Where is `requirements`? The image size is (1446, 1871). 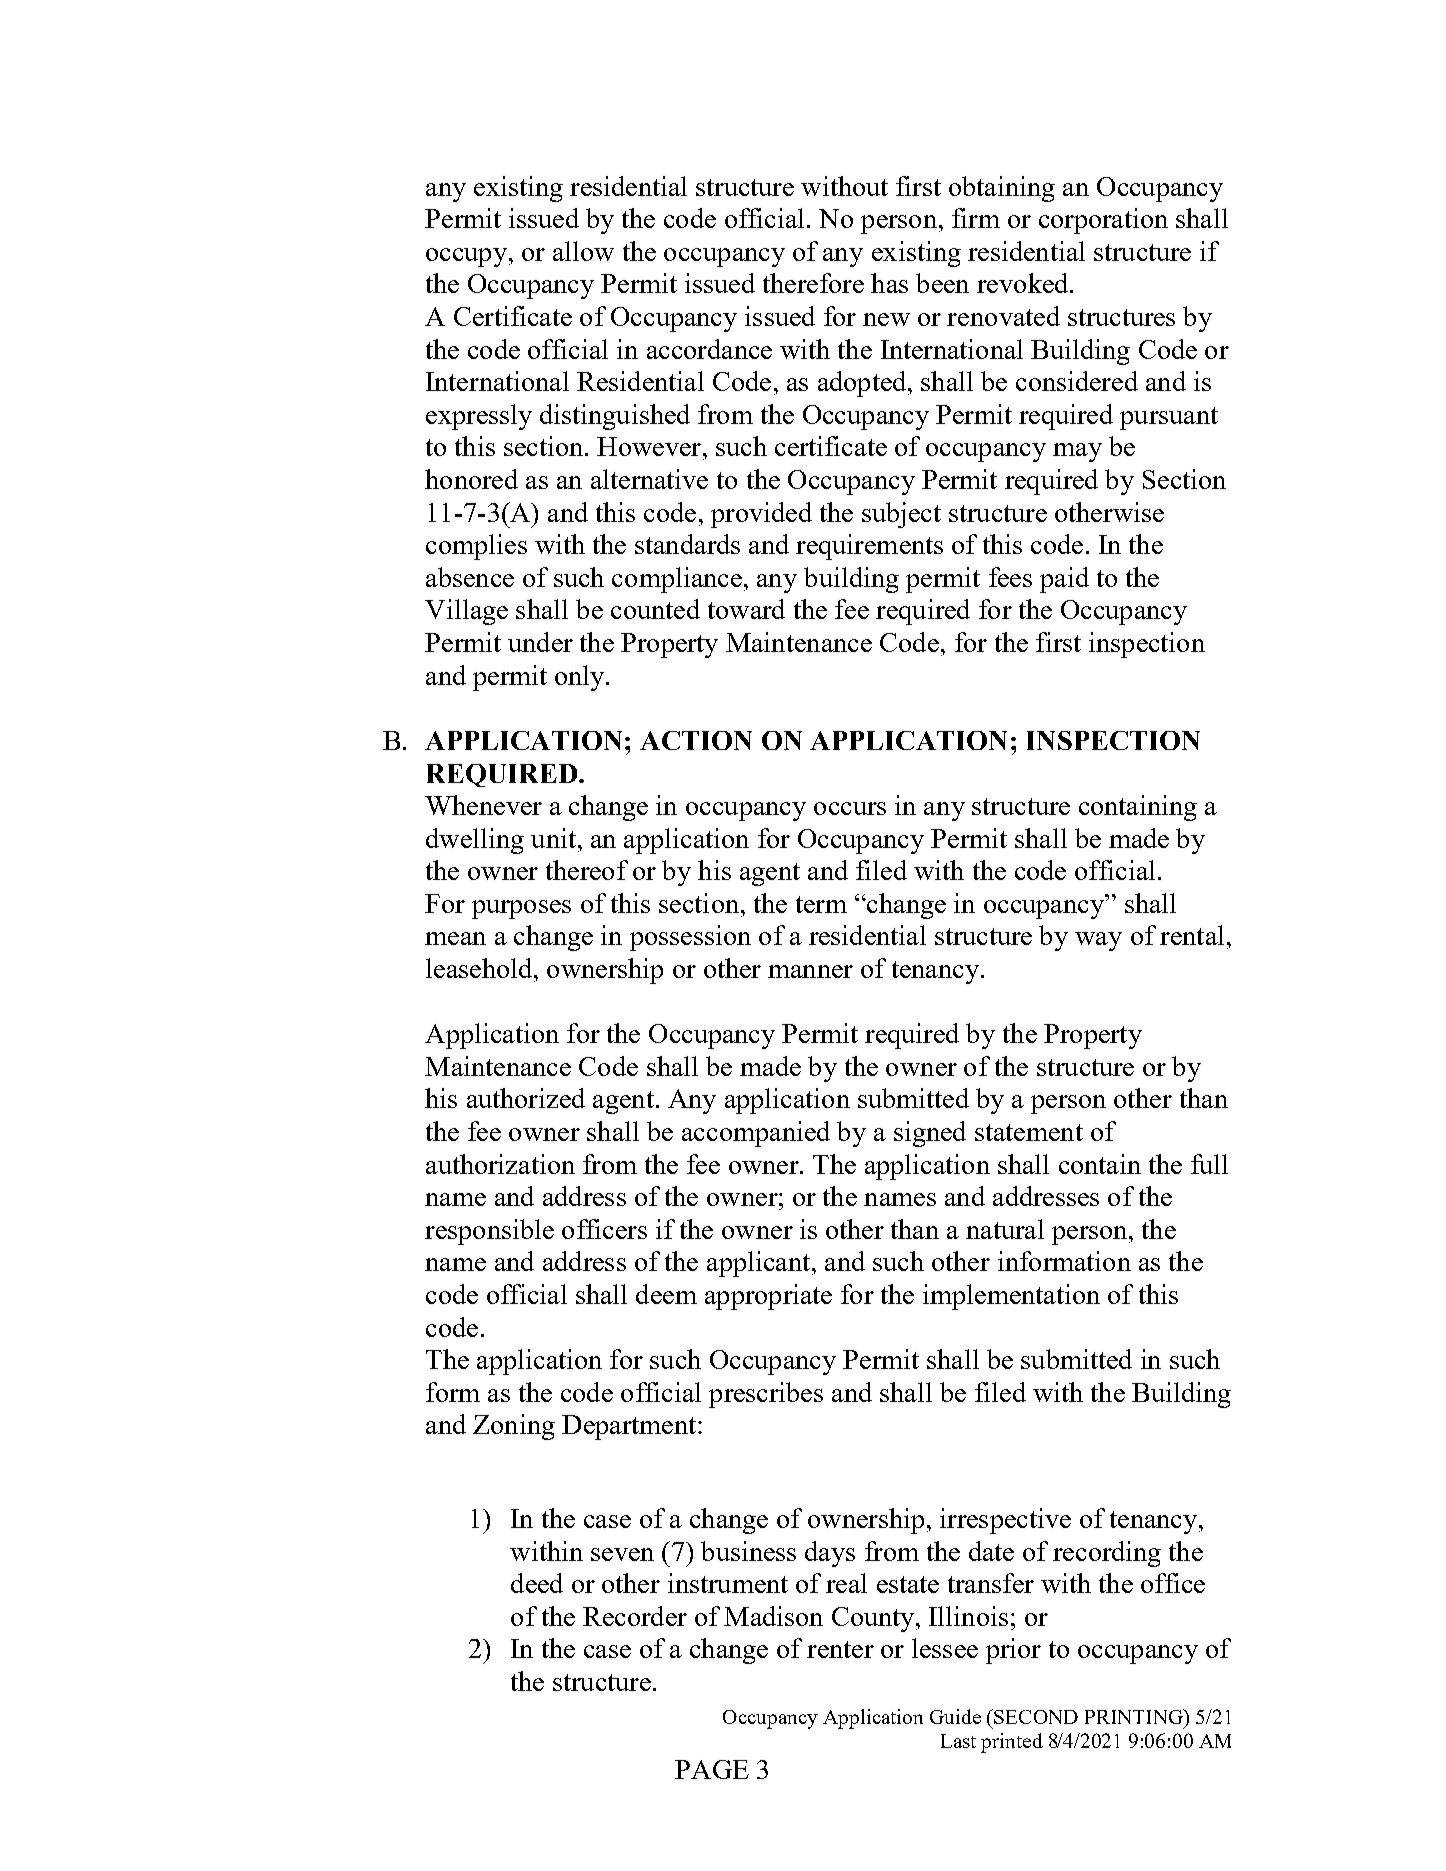
requirements is located at coordinates (869, 547).
